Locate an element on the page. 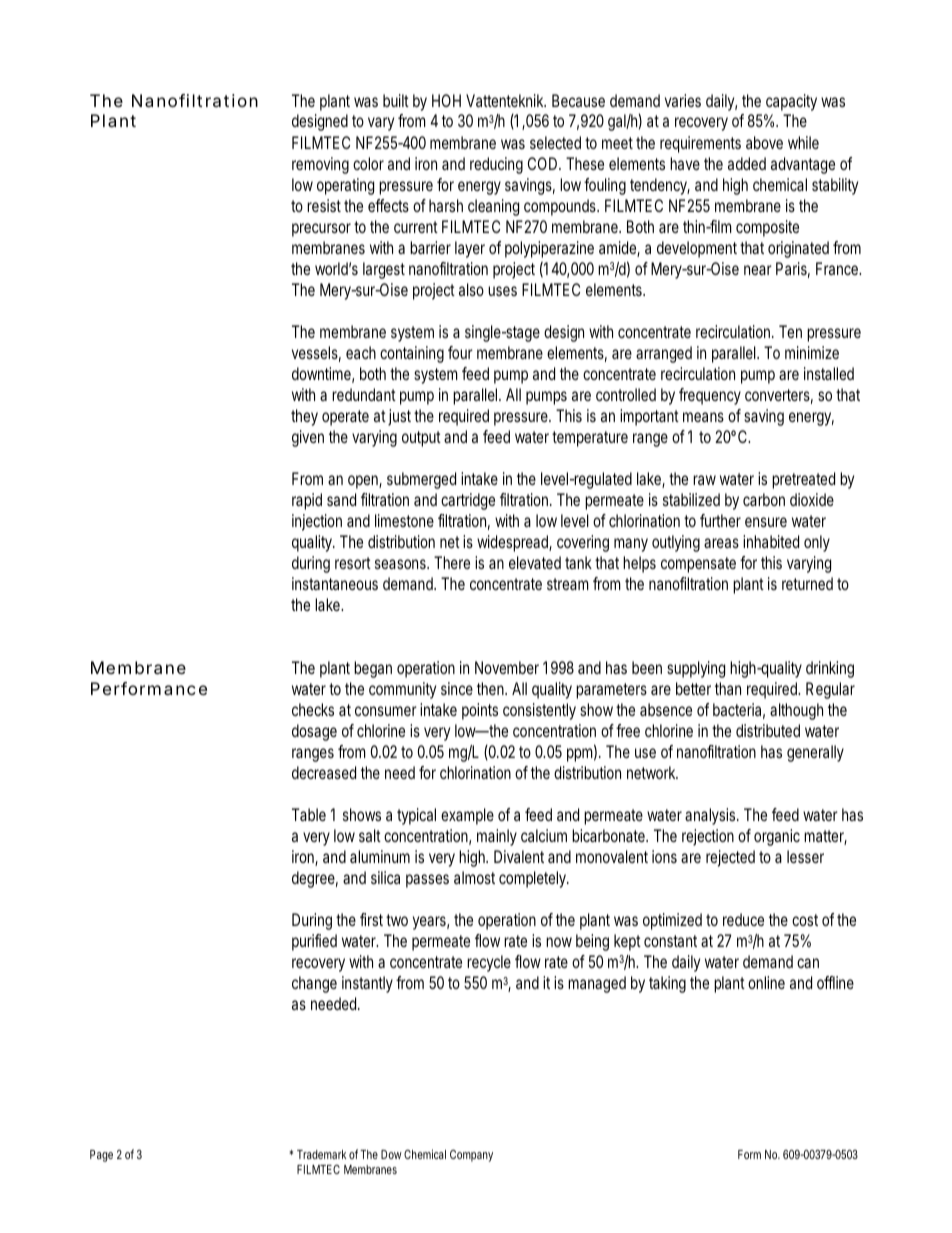 The image size is (952, 1233). above is located at coordinates (764, 142).
